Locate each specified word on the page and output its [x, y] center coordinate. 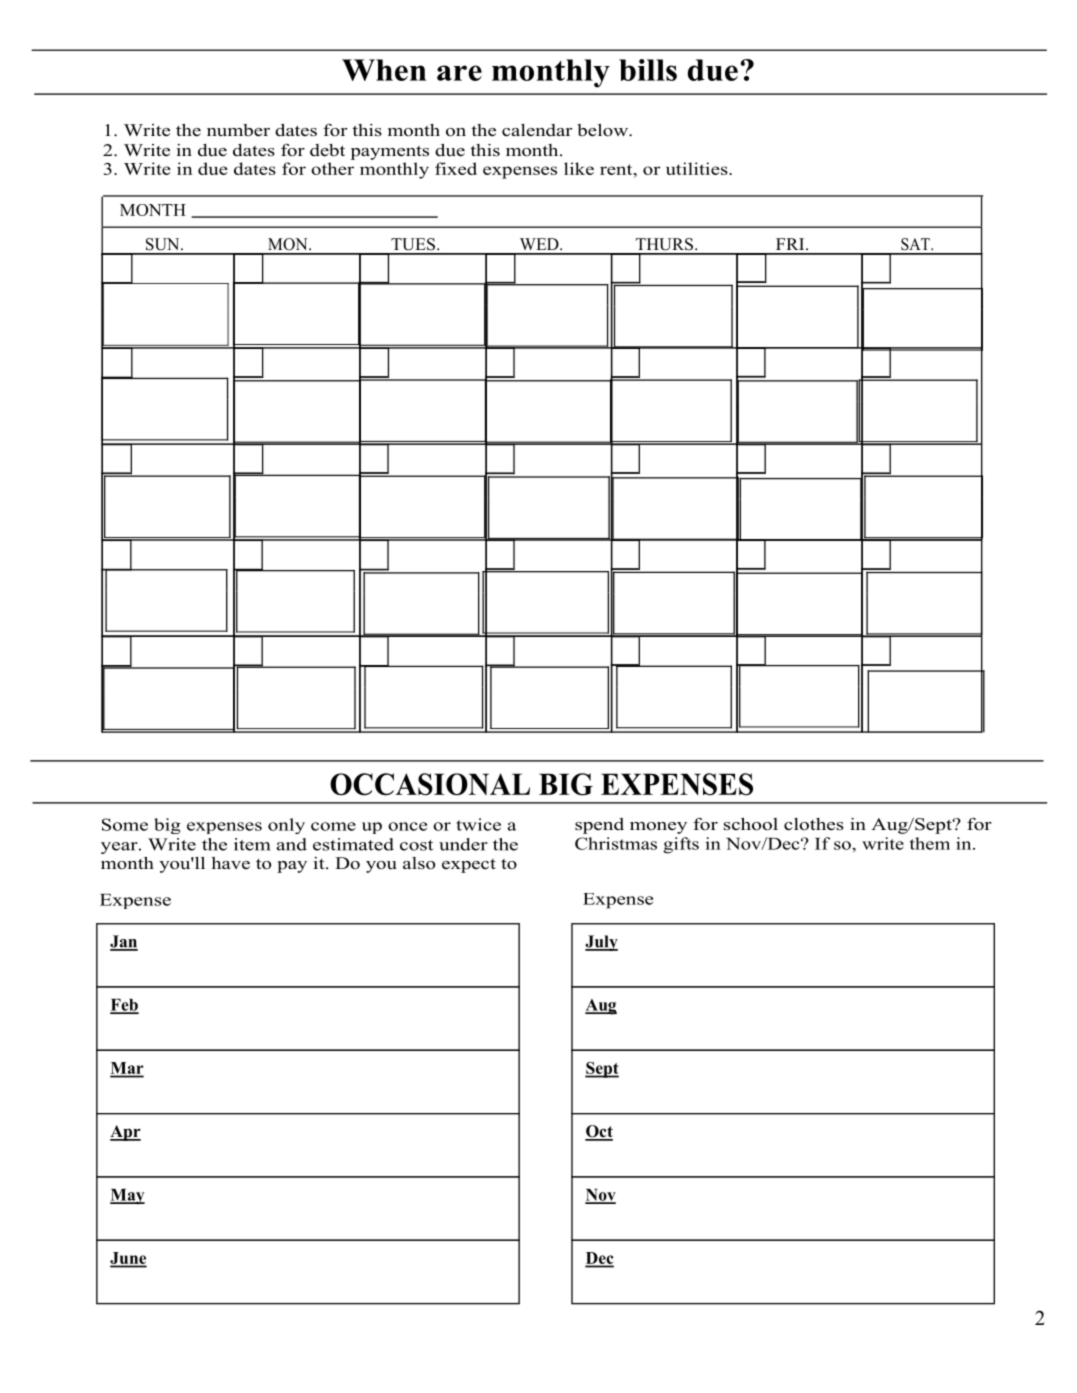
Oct [599, 1132]
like [579, 168]
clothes [814, 824]
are [459, 73]
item [252, 844]
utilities [698, 168]
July [601, 943]
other [332, 168]
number [238, 130]
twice [478, 824]
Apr [125, 1133]
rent [617, 169]
